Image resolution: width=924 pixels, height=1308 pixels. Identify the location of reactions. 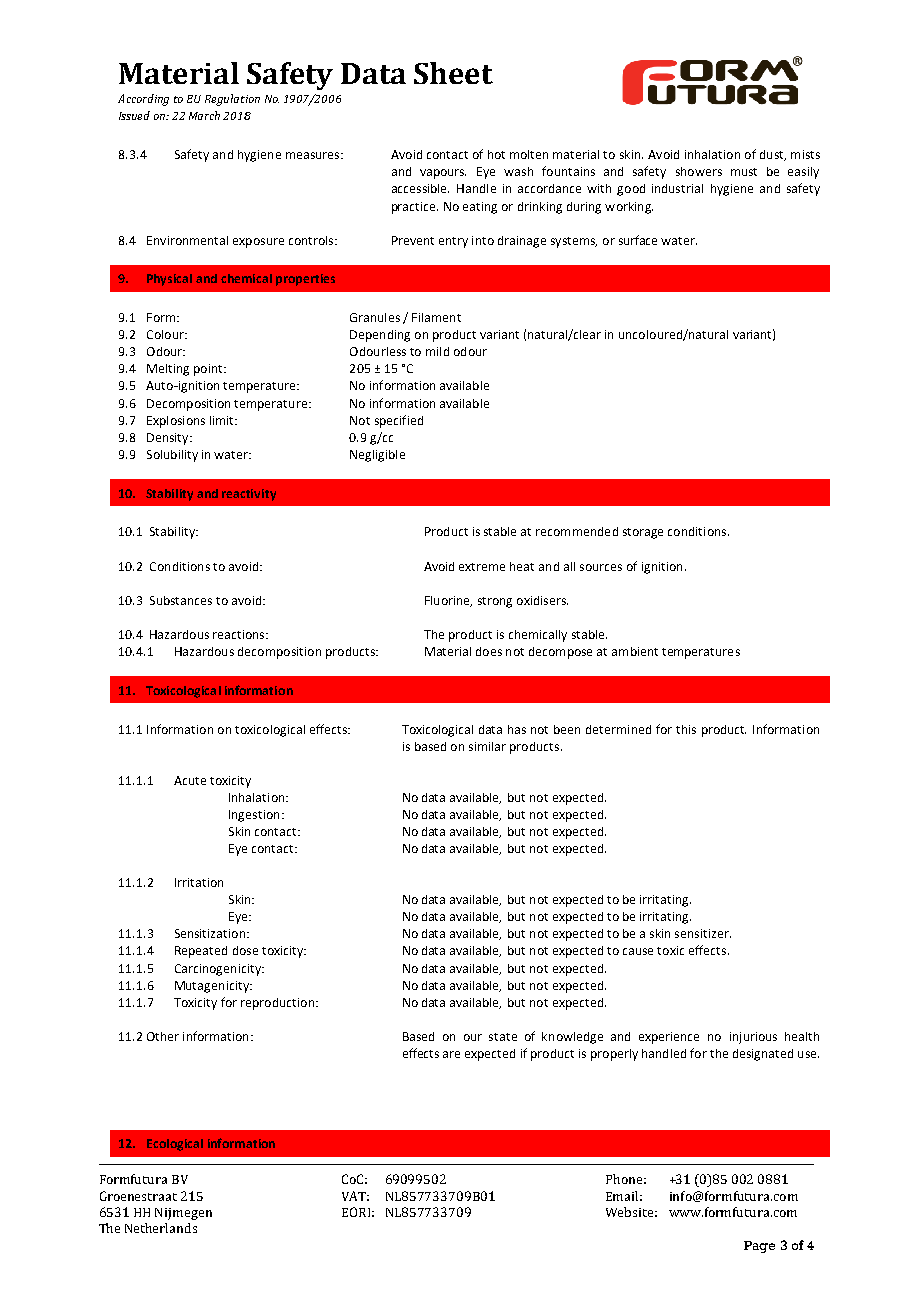
(240, 634).
